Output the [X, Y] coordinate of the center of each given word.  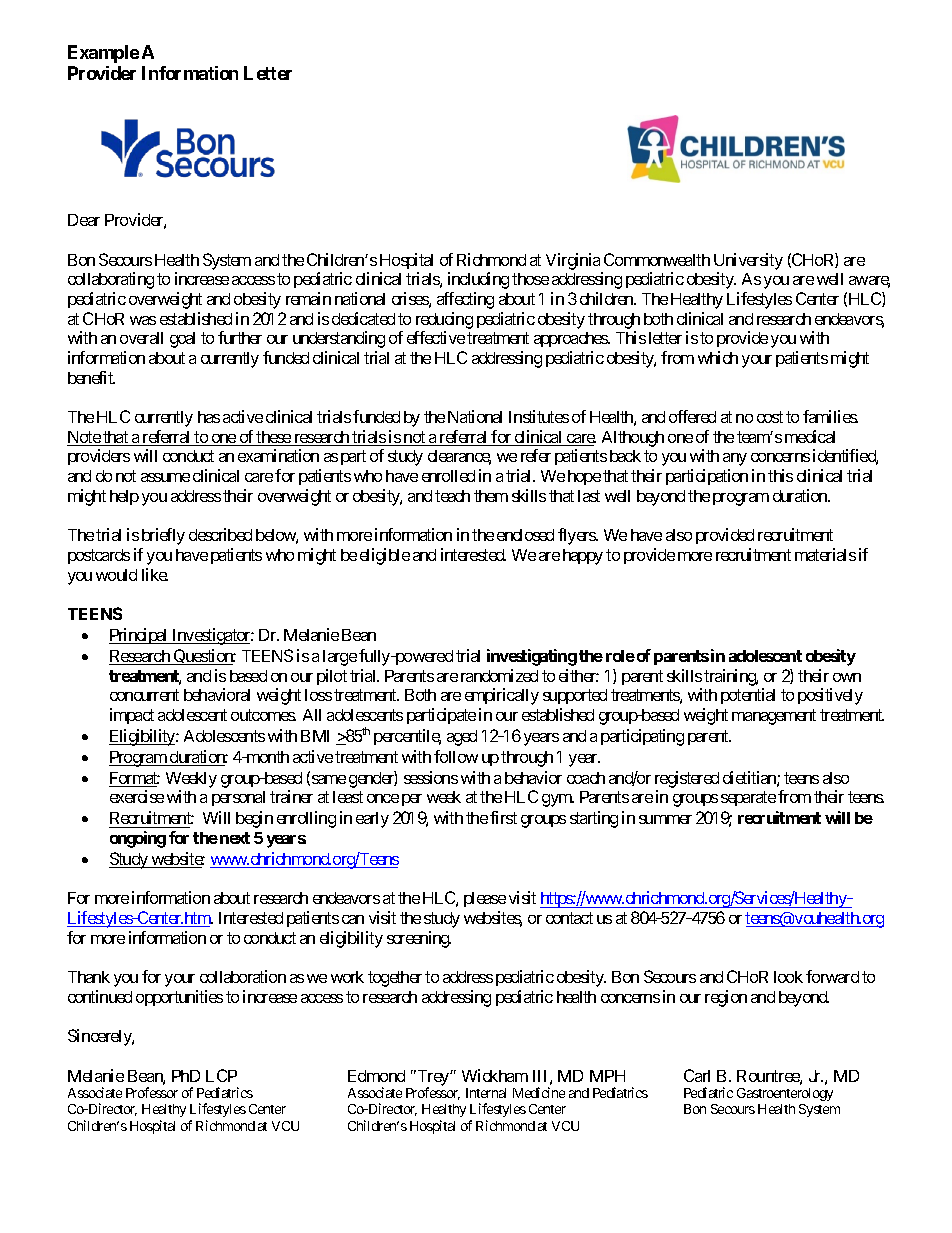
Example [103, 54]
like [155, 574]
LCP [221, 1075]
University [748, 261]
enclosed [525, 535]
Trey [433, 1079]
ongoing [138, 839]
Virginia [573, 261]
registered [687, 779]
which [718, 357]
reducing [444, 320]
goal [182, 340]
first [503, 817]
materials [825, 554]
